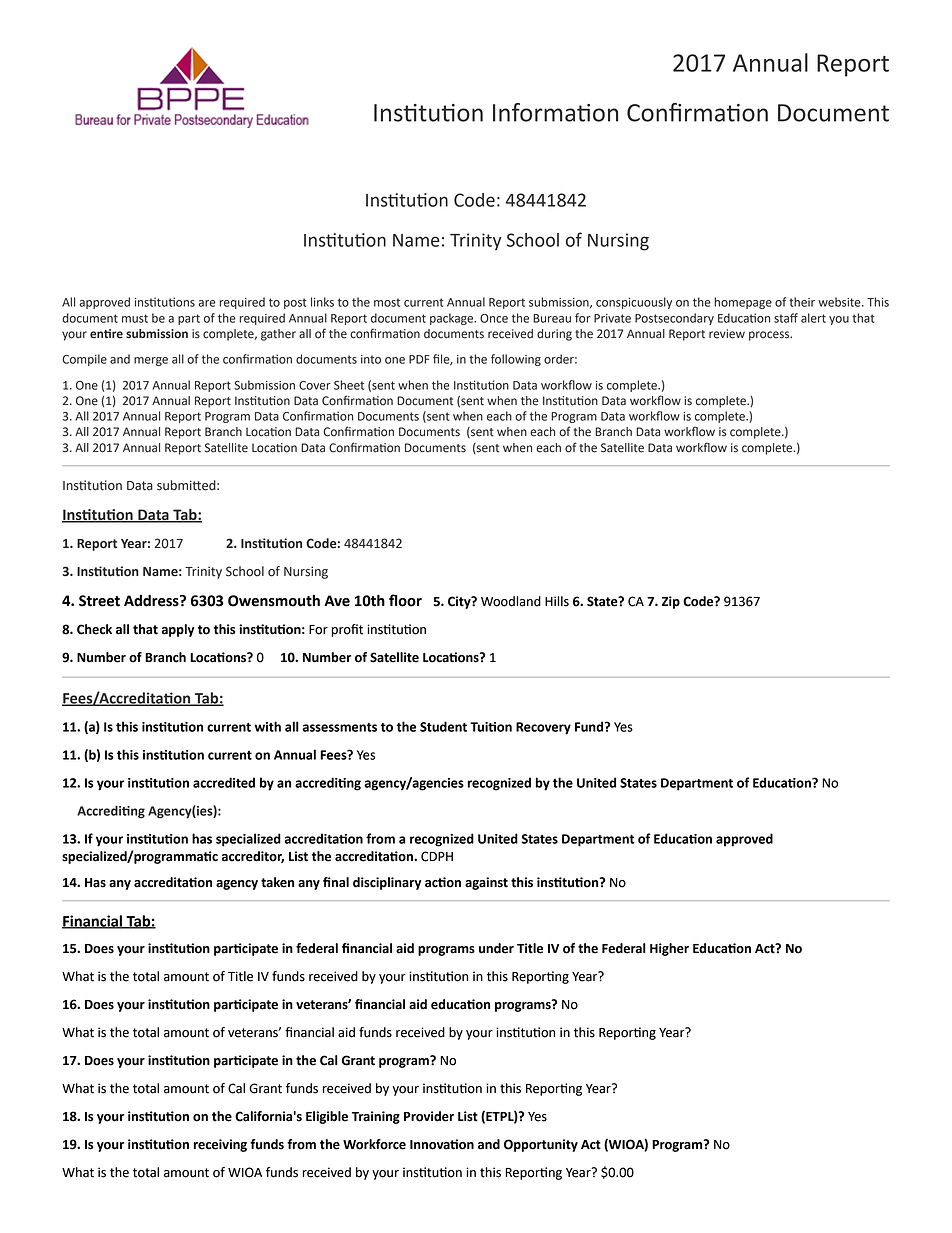  Describe the element at coordinates (743, 303) in the screenshot. I see `homepage` at that location.
